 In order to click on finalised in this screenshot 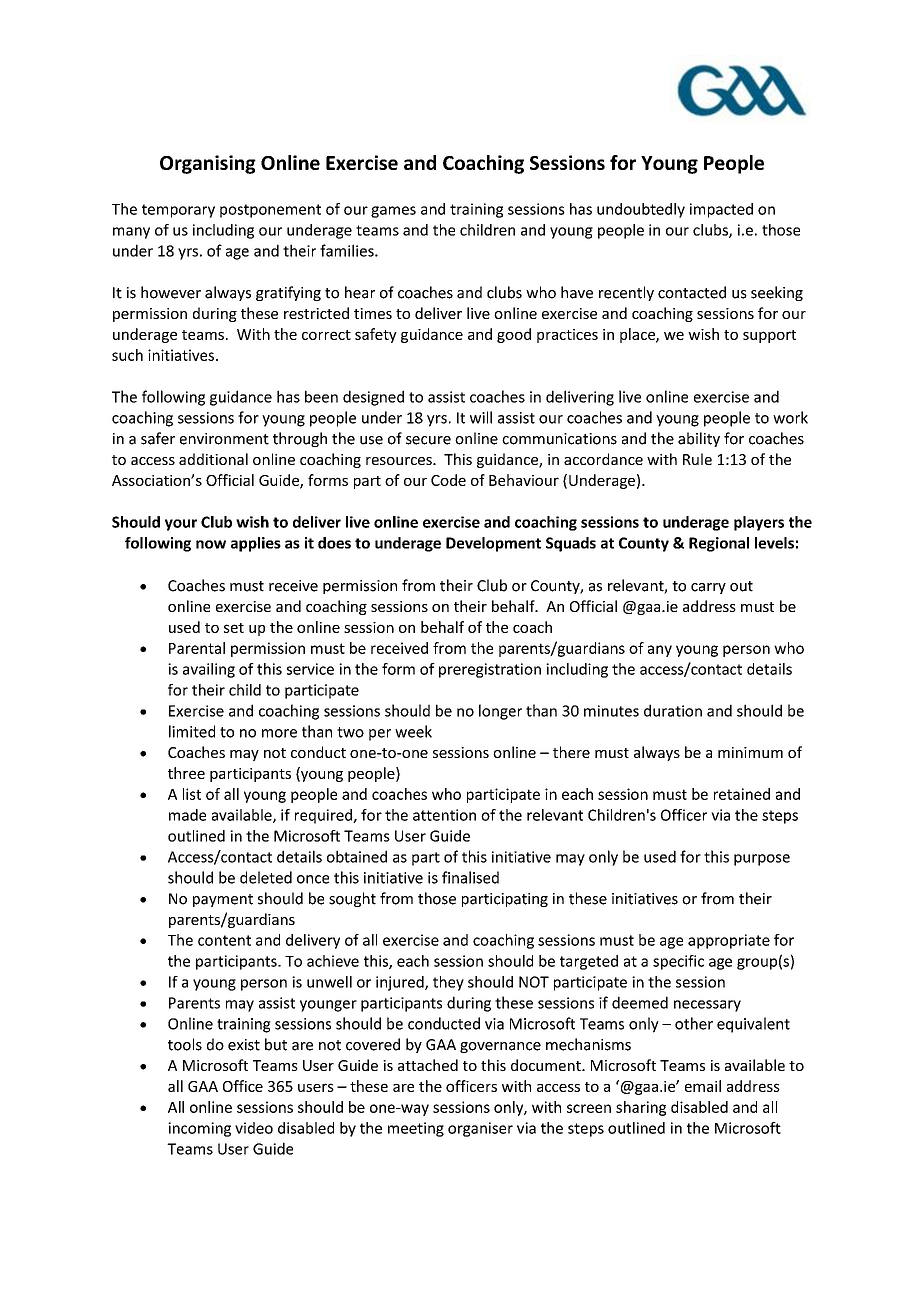, I will do `click(470, 877)`.
